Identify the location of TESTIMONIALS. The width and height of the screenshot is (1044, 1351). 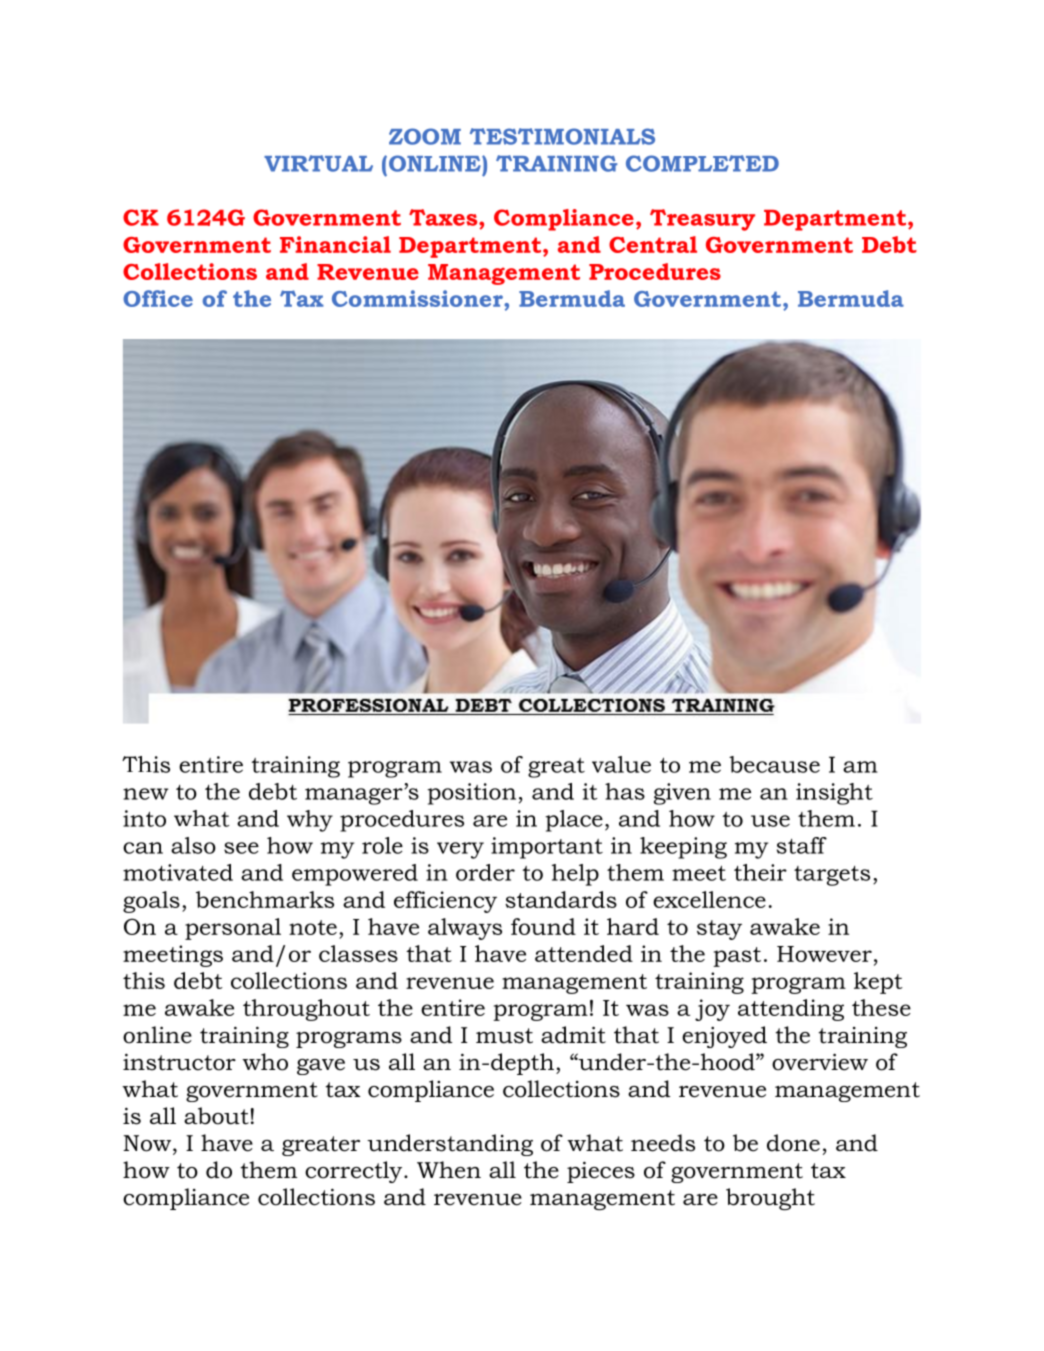
(562, 136).
